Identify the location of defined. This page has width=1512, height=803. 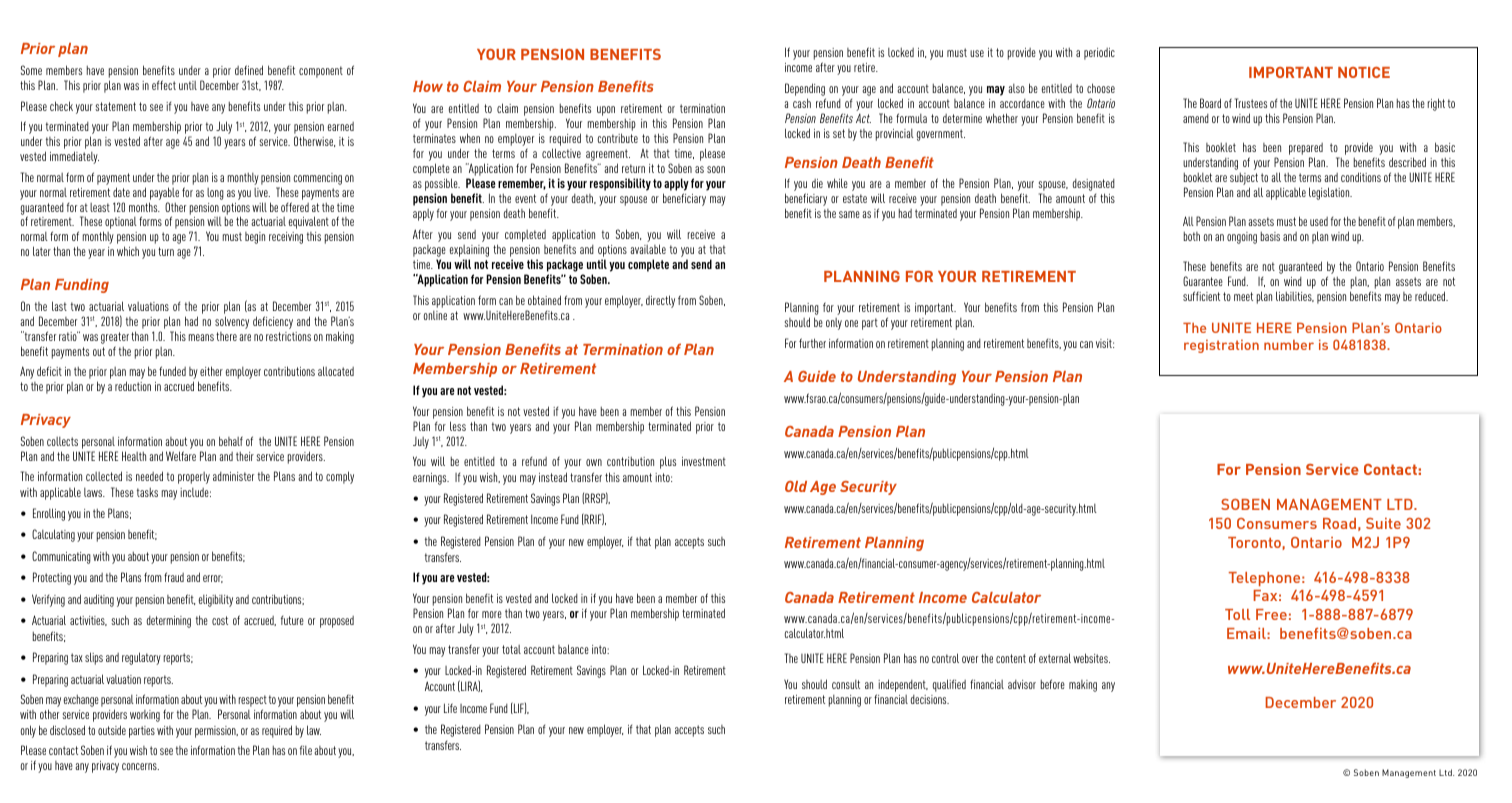
(249, 70).
